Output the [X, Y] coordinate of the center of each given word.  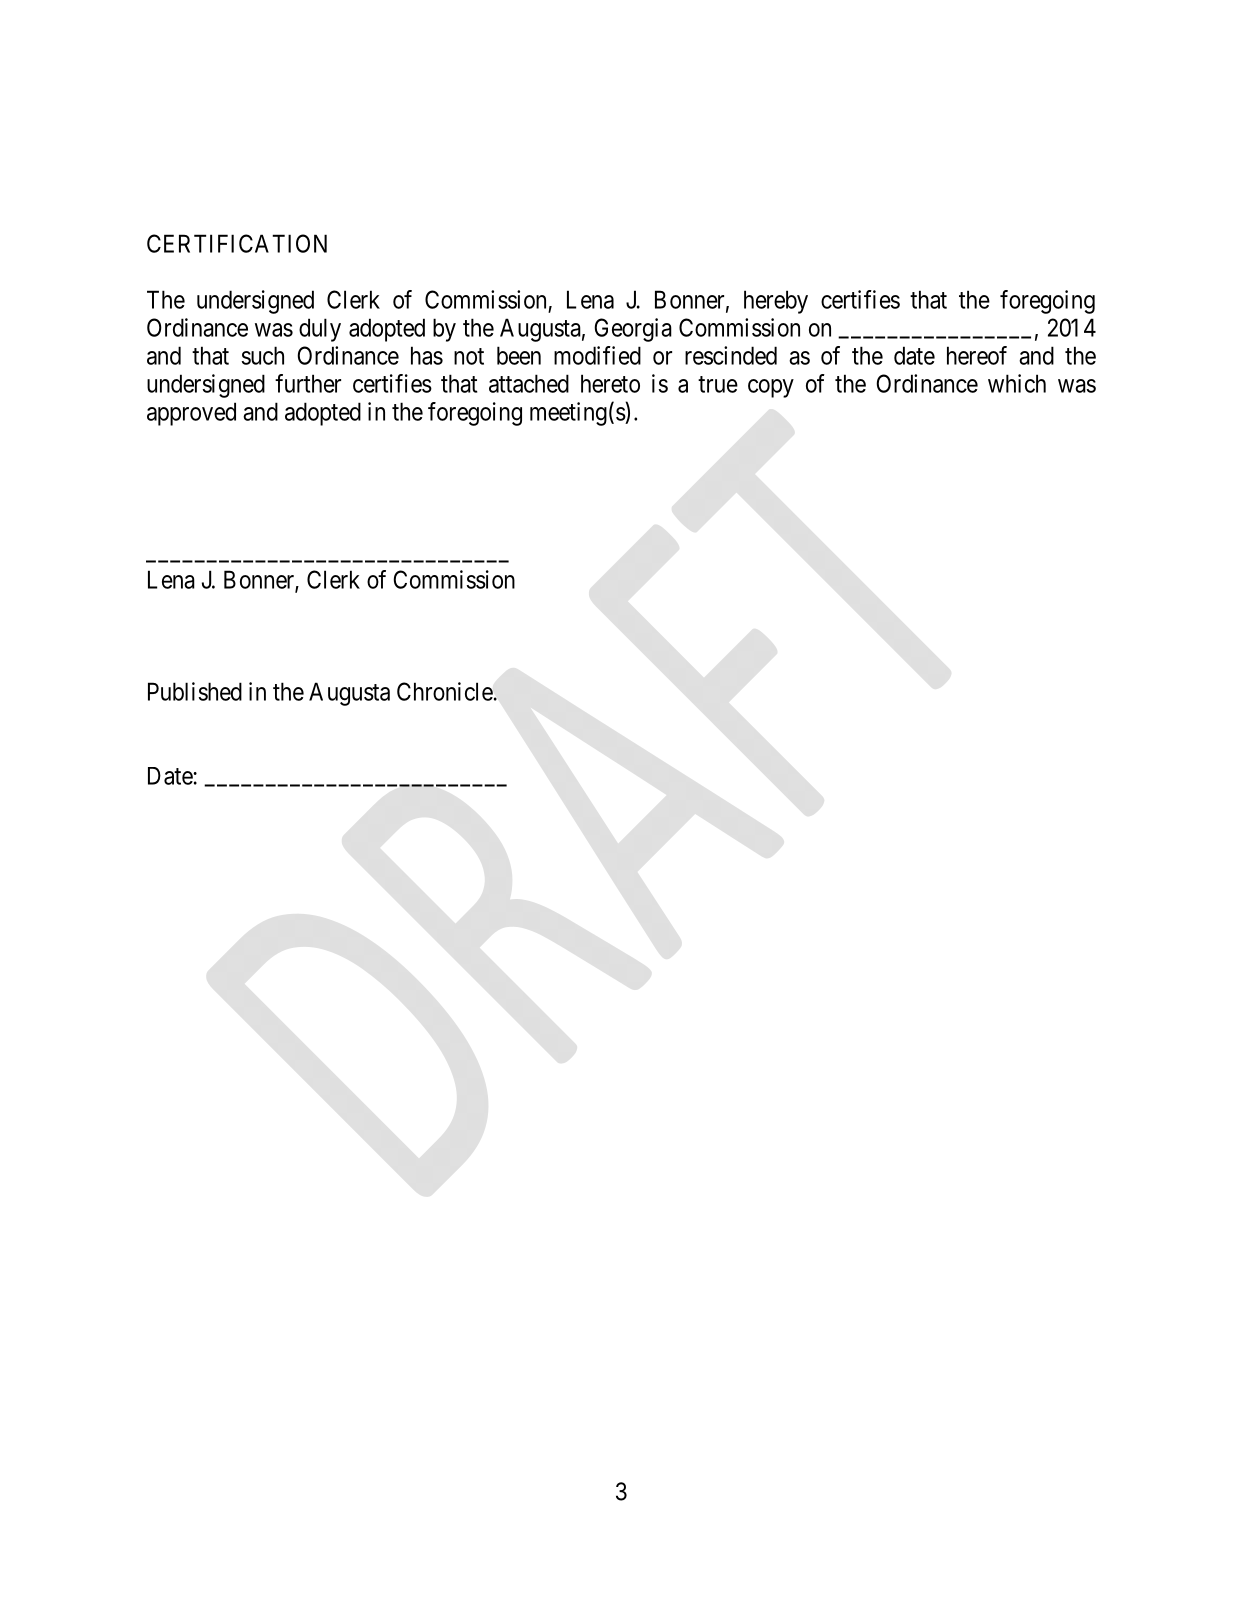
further [308, 383]
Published [195, 691]
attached [529, 383]
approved [191, 414]
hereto [610, 383]
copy [771, 388]
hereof [977, 355]
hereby [776, 302]
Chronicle [445, 691]
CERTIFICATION [237, 243]
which [1017, 383]
